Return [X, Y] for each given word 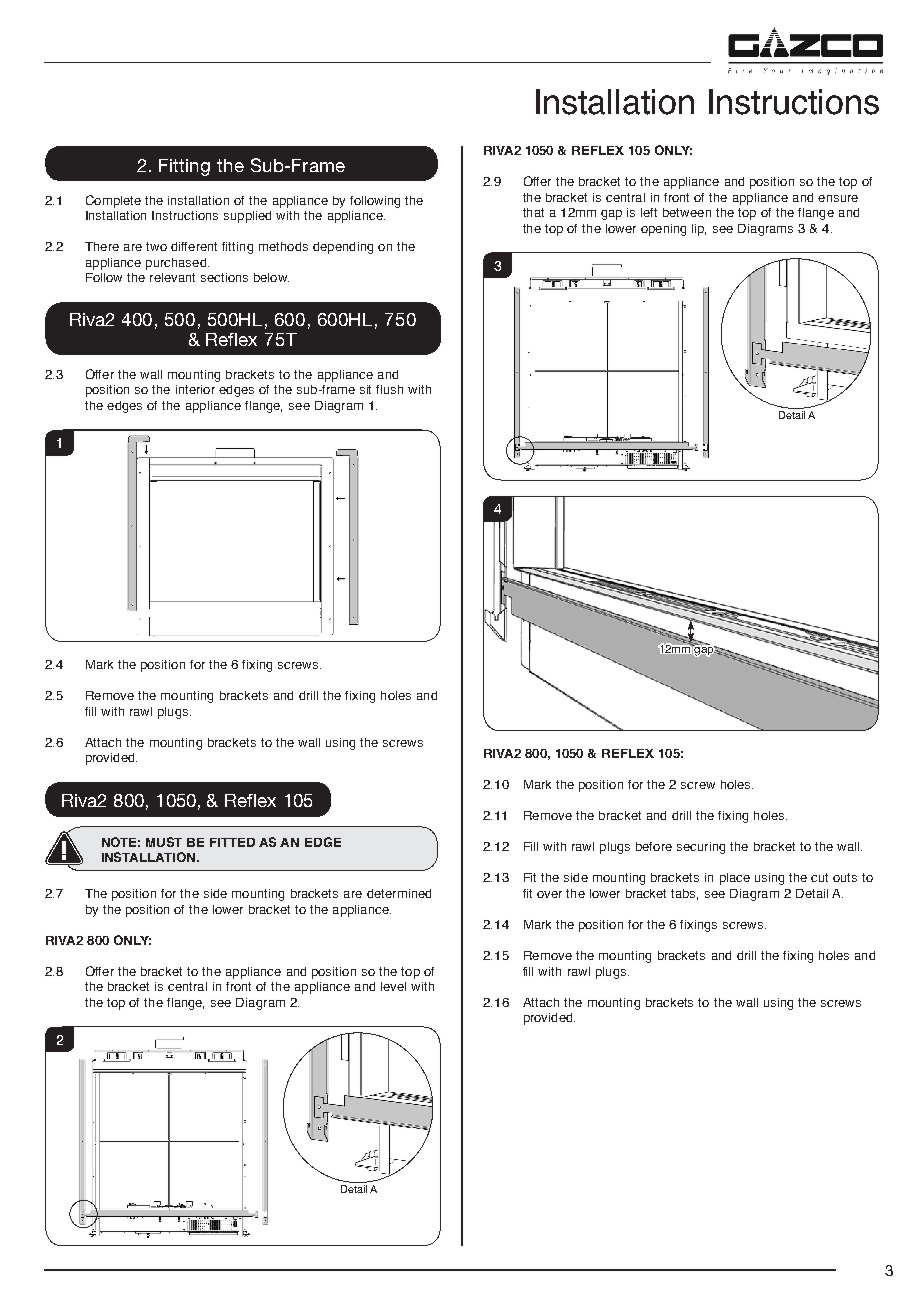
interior [195, 389]
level [393, 986]
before [654, 846]
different [194, 246]
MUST [164, 842]
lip [699, 230]
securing [701, 848]
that [533, 212]
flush [389, 389]
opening [663, 230]
